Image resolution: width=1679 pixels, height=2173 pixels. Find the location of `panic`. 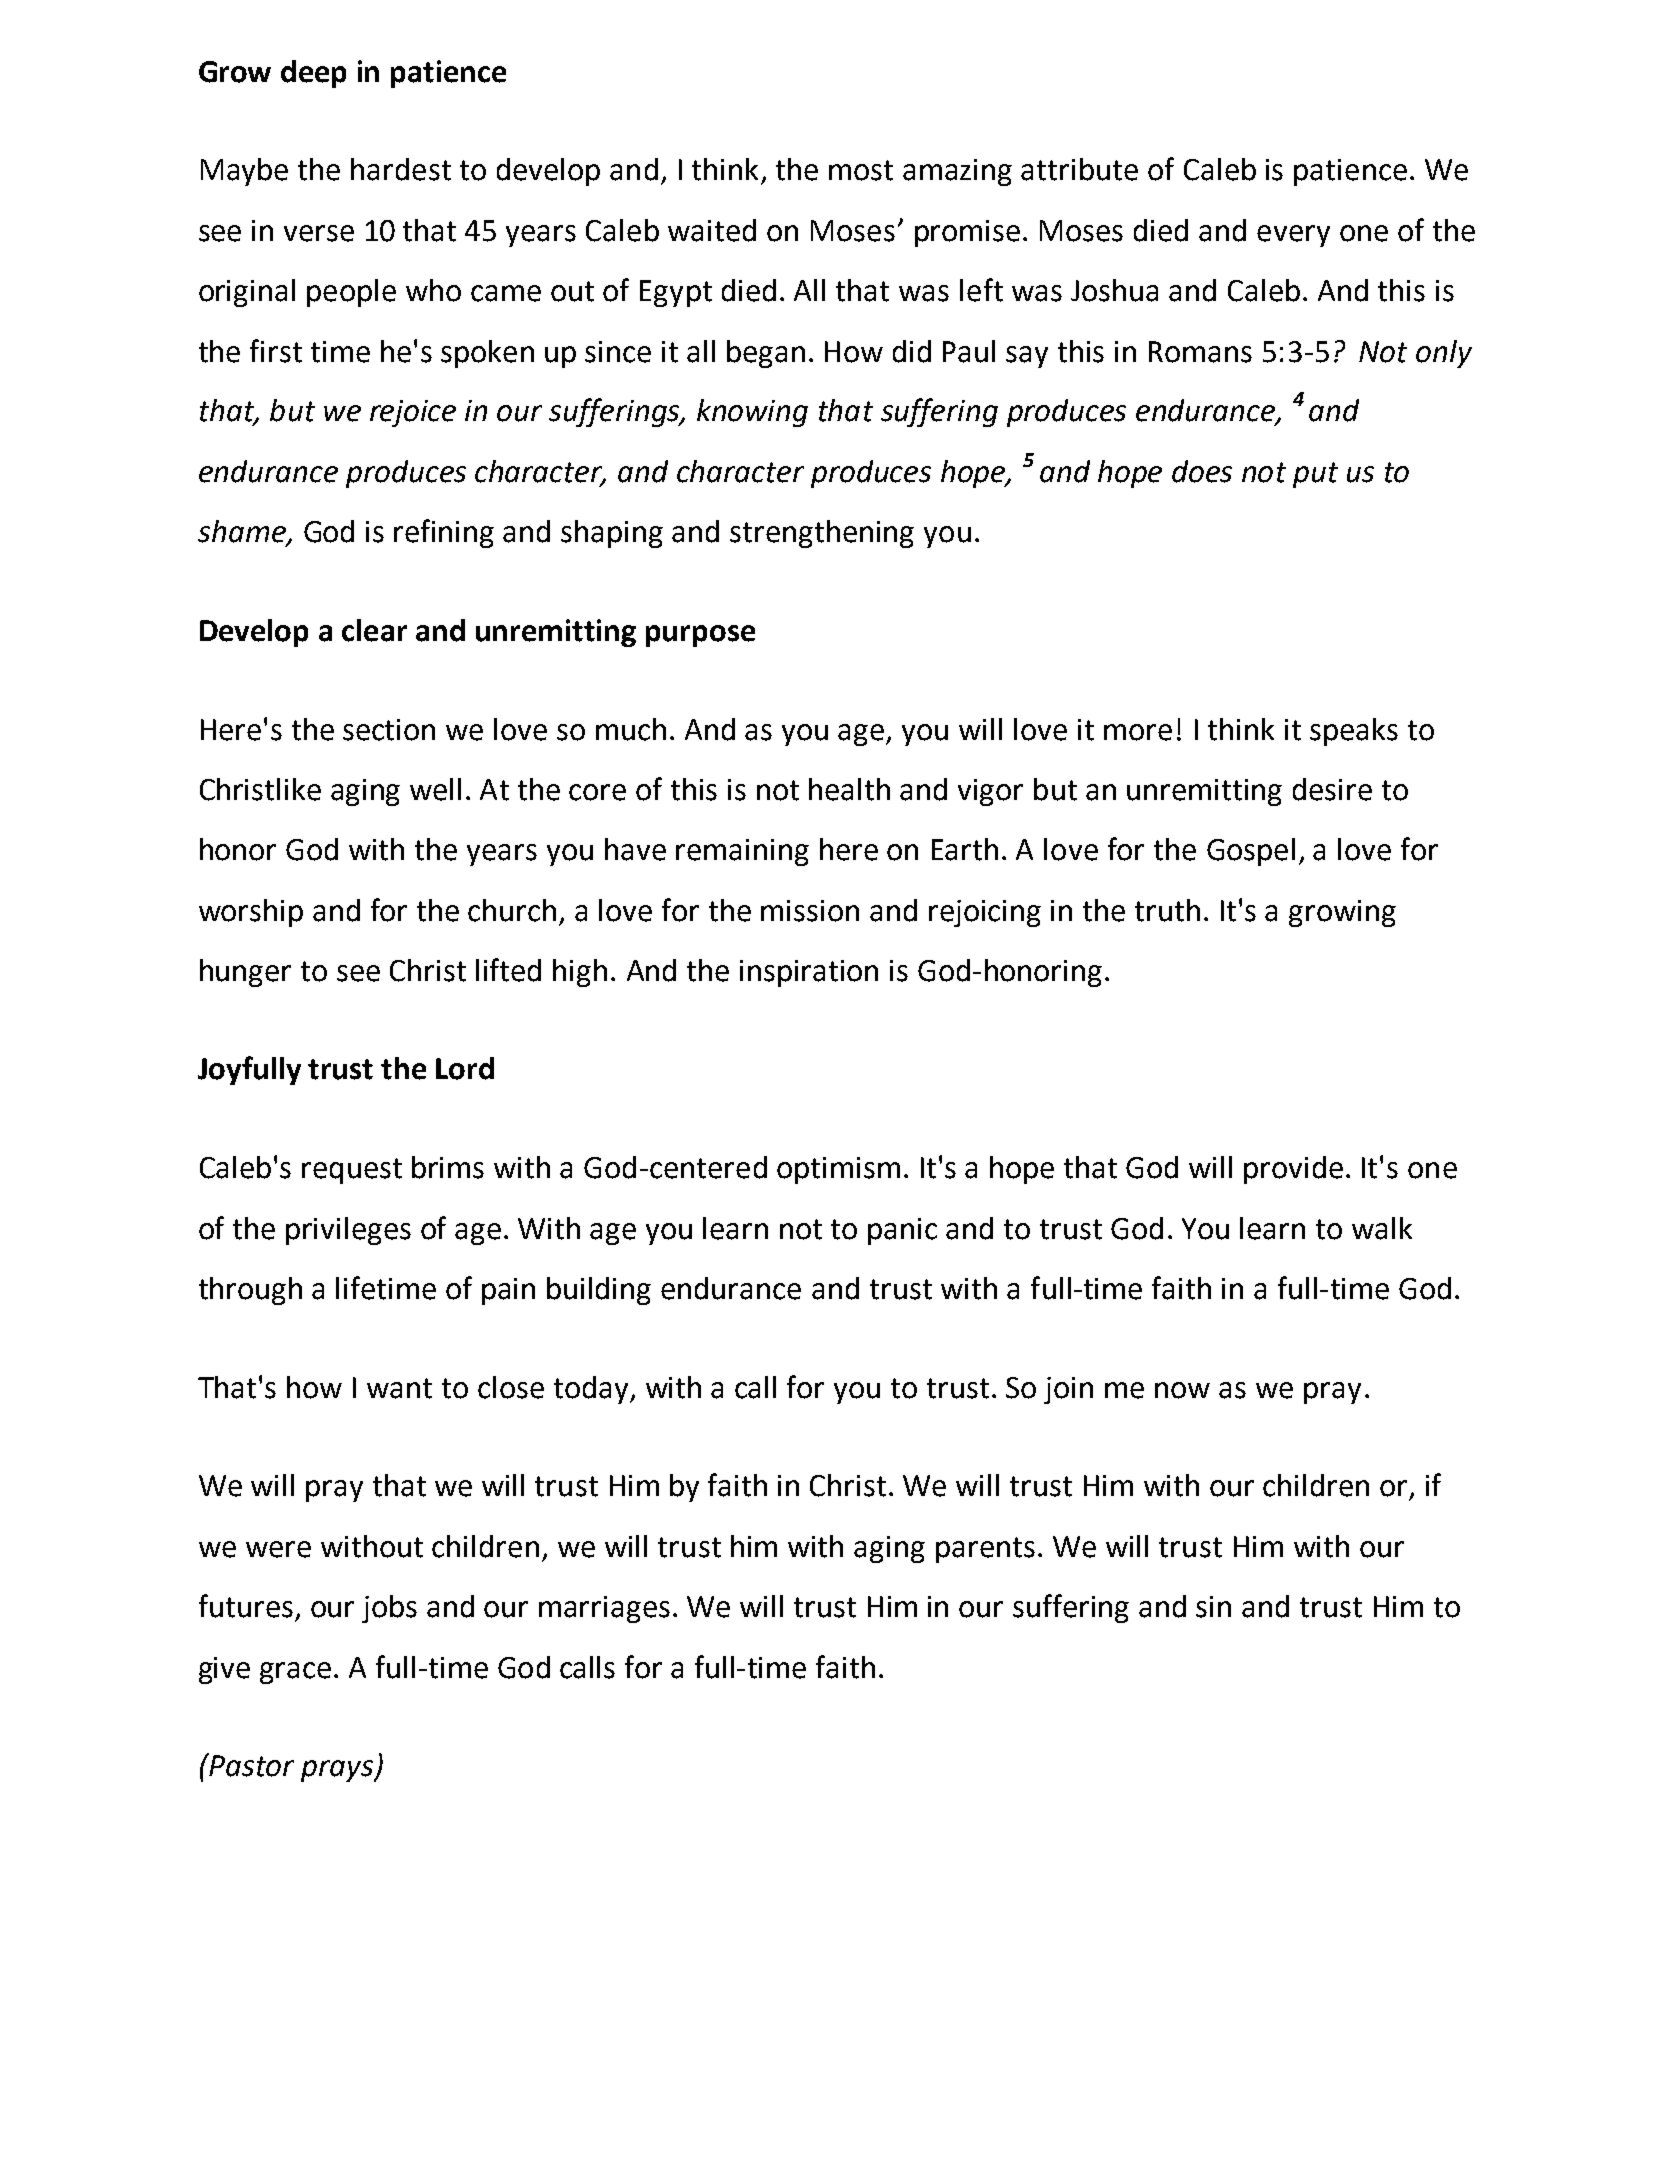

panic is located at coordinates (902, 1231).
